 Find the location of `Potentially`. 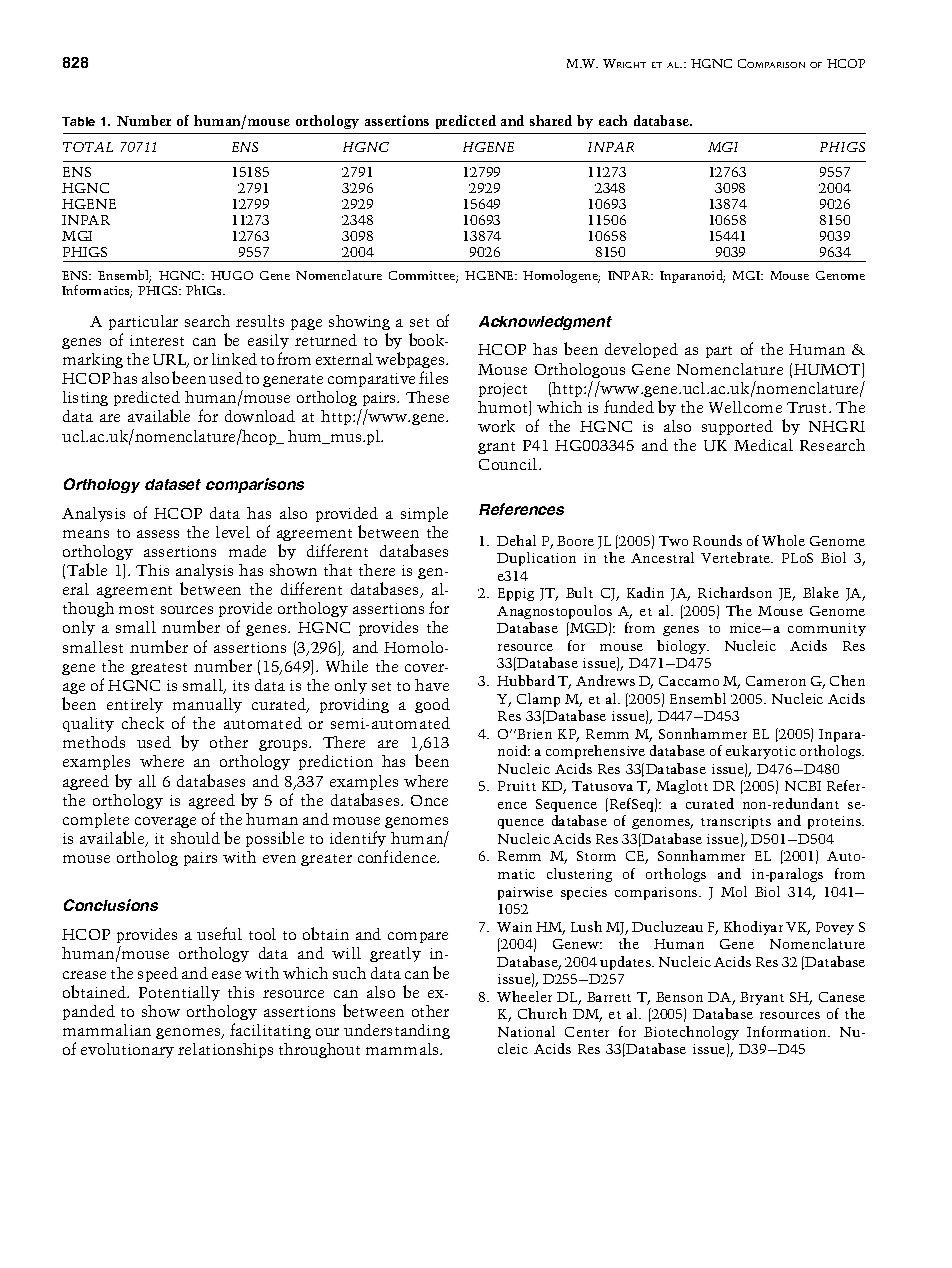

Potentially is located at coordinates (179, 993).
